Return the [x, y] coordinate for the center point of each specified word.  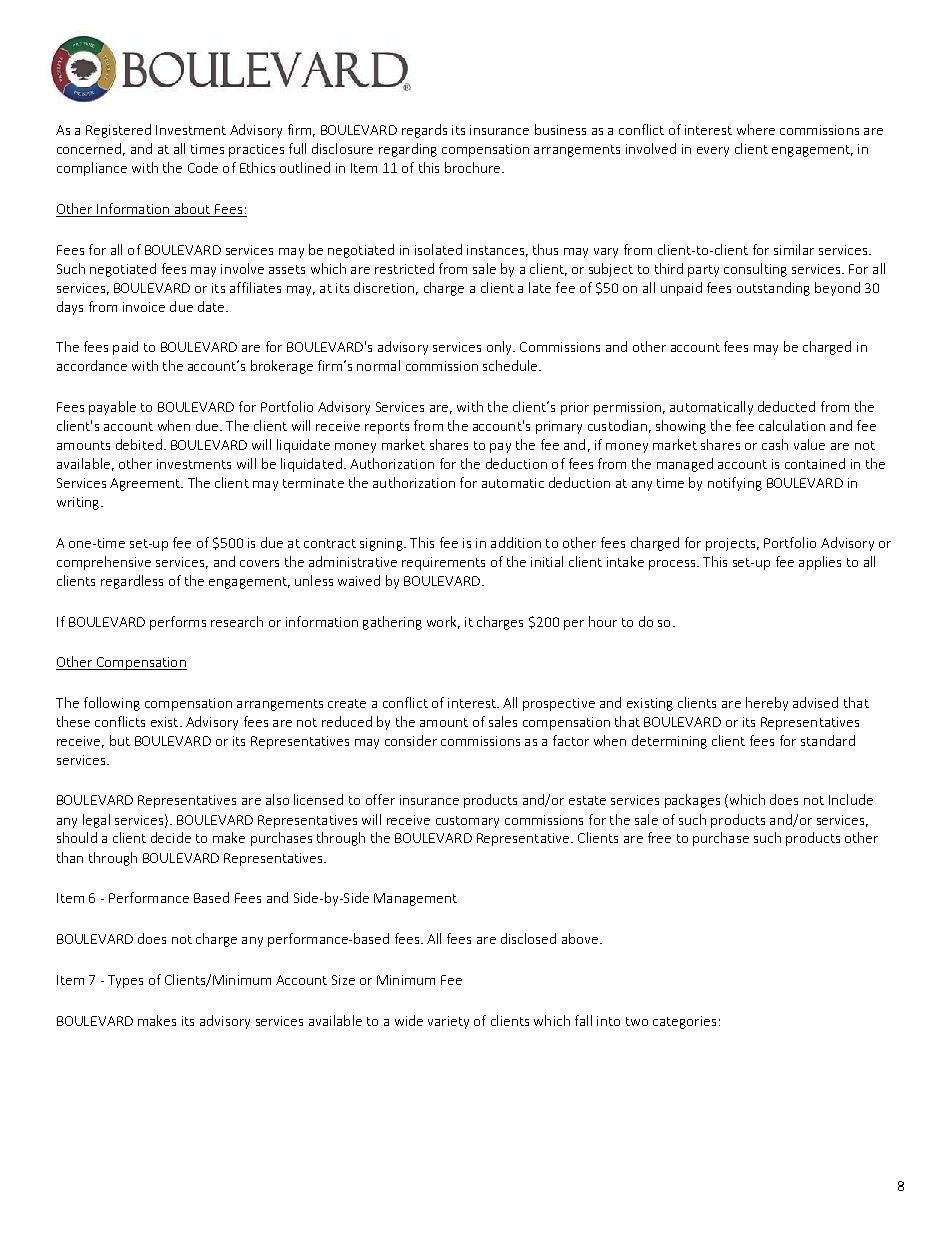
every [713, 152]
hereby [767, 704]
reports [387, 428]
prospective [559, 704]
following [112, 704]
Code [203, 167]
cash [775, 444]
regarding [408, 150]
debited [139, 444]
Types [125, 981]
